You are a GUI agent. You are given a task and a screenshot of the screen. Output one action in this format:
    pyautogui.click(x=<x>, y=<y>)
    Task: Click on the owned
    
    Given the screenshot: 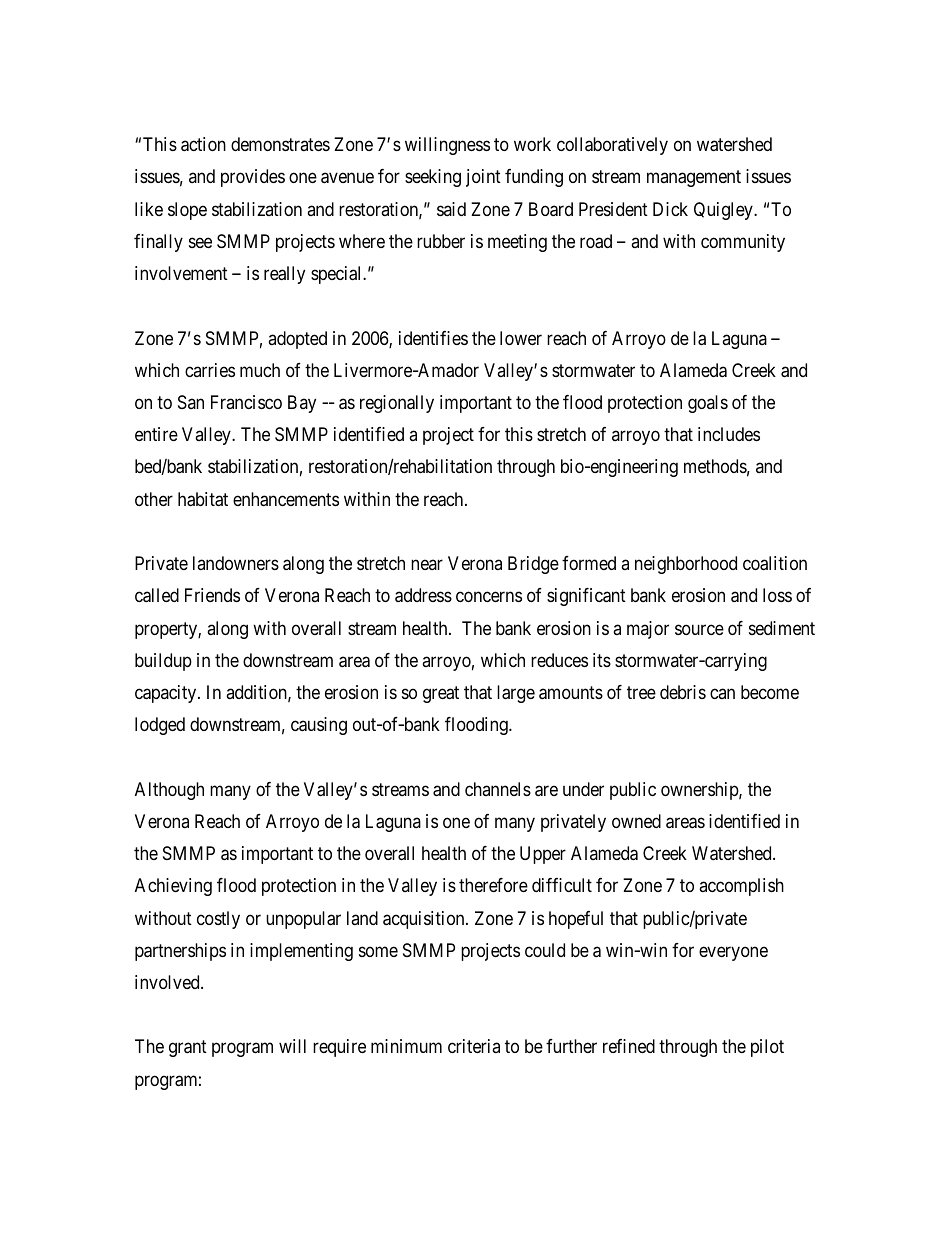 What is the action you would take?
    pyautogui.click(x=636, y=821)
